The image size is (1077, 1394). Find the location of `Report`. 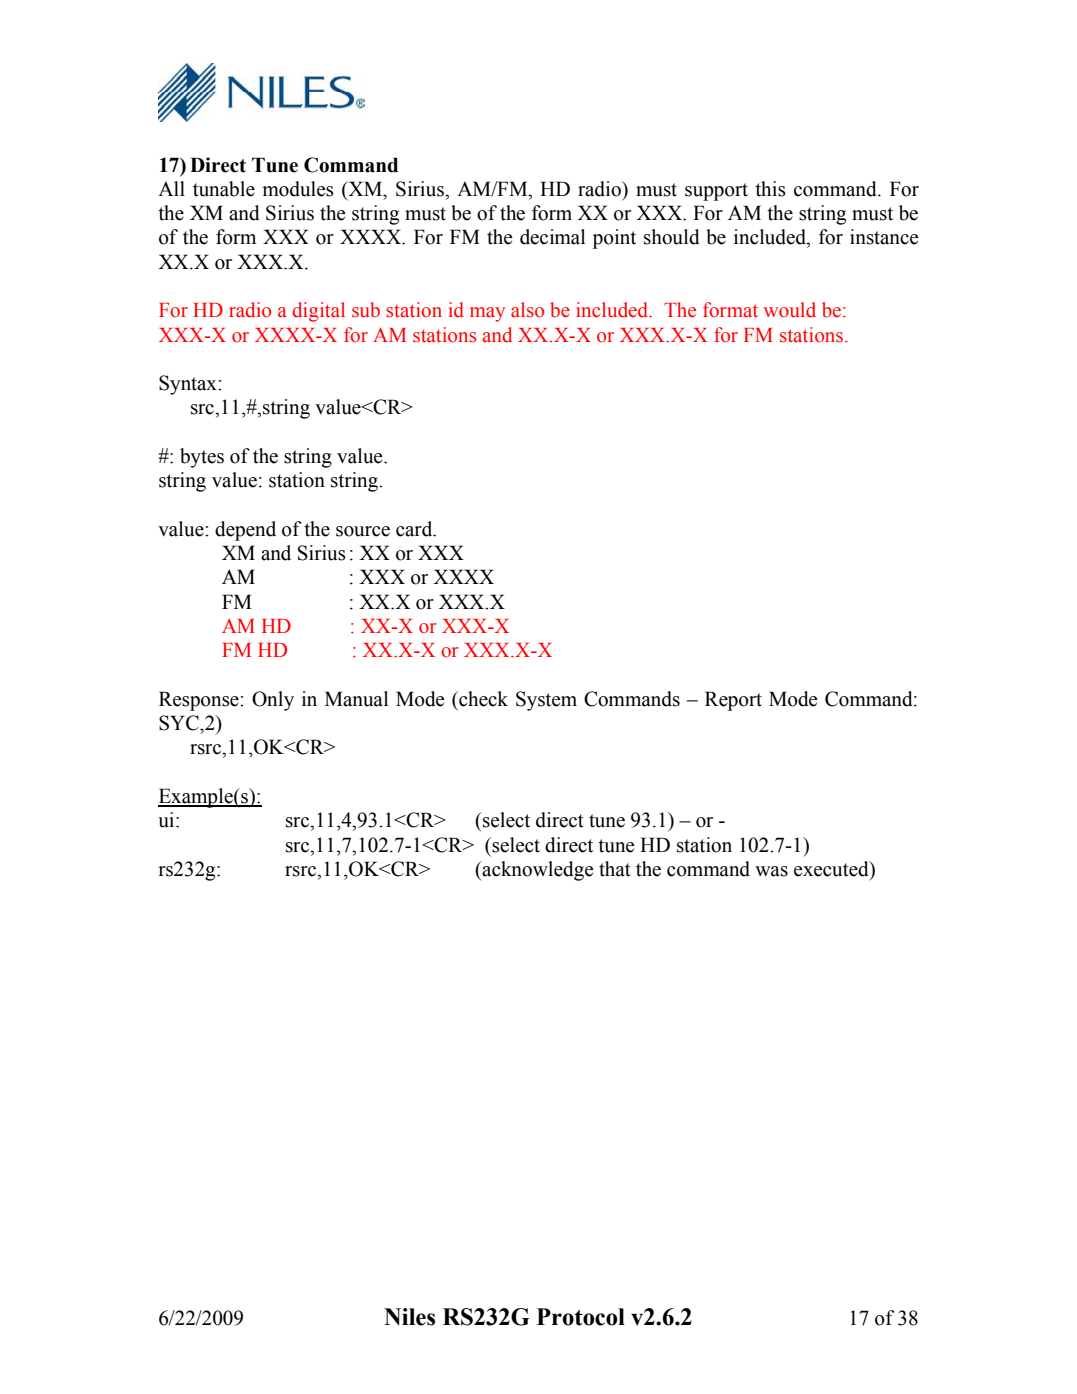

Report is located at coordinates (733, 701).
